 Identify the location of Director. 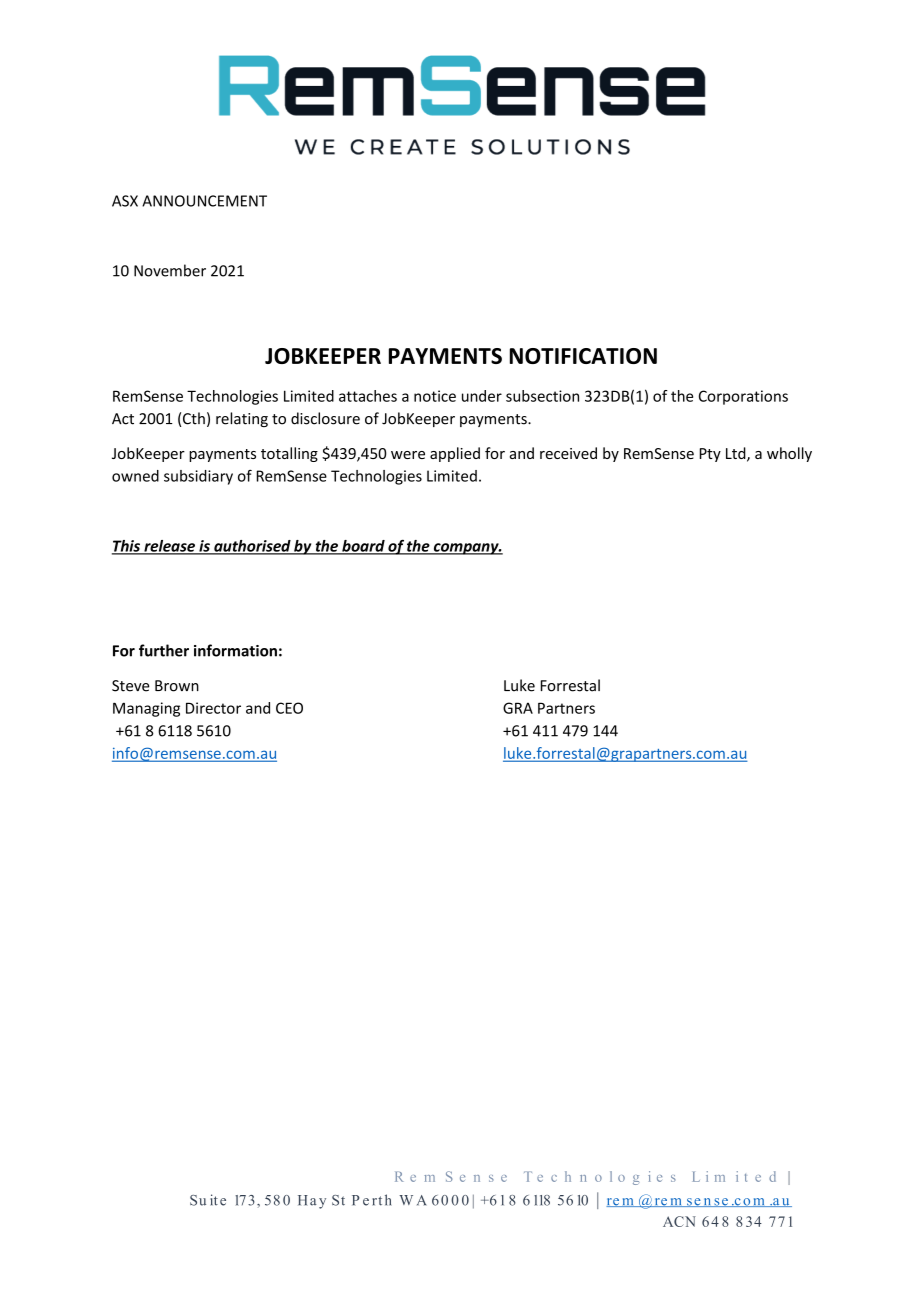
(213, 708).
